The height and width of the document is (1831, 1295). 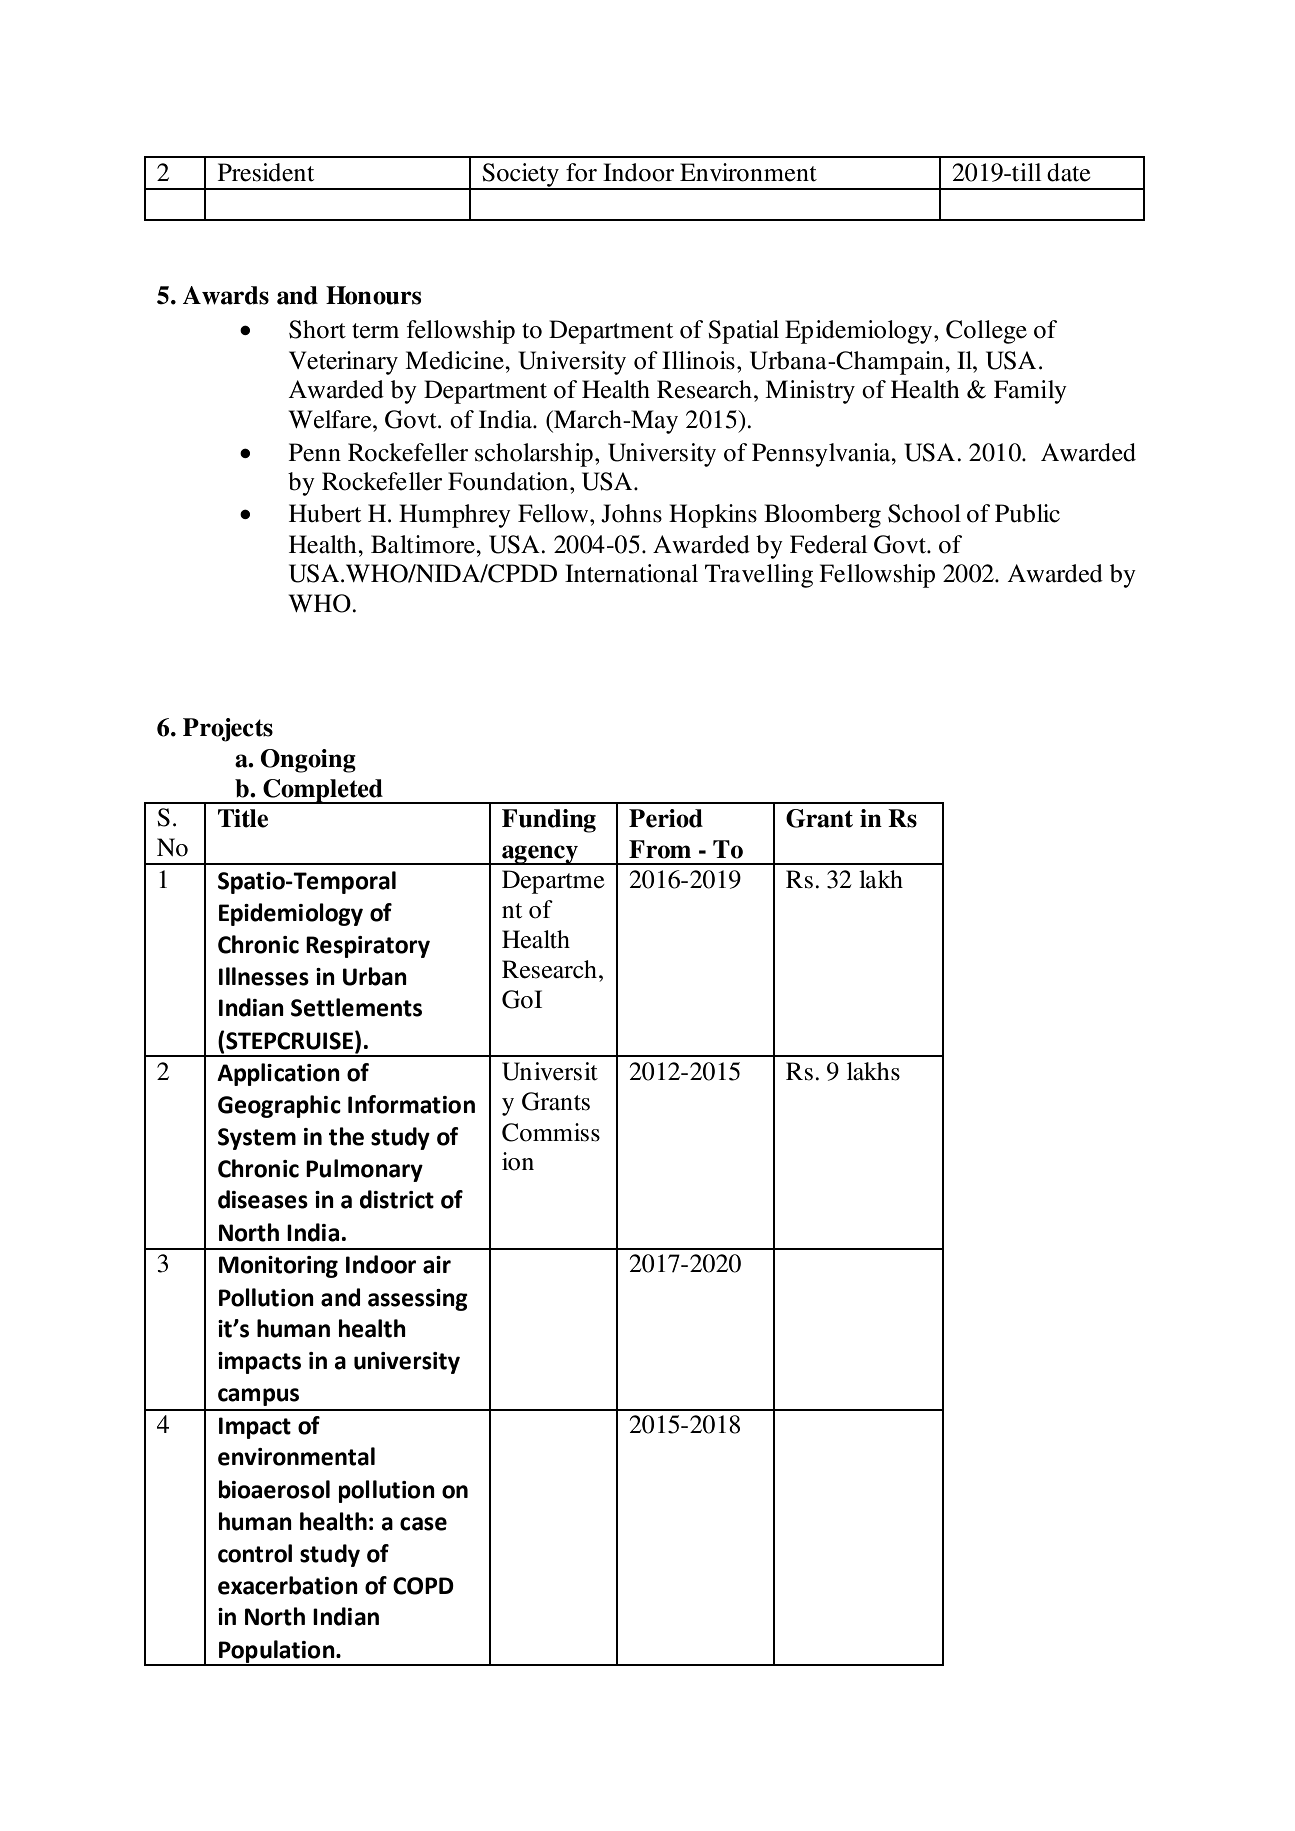 I want to click on Information, so click(x=411, y=1104).
